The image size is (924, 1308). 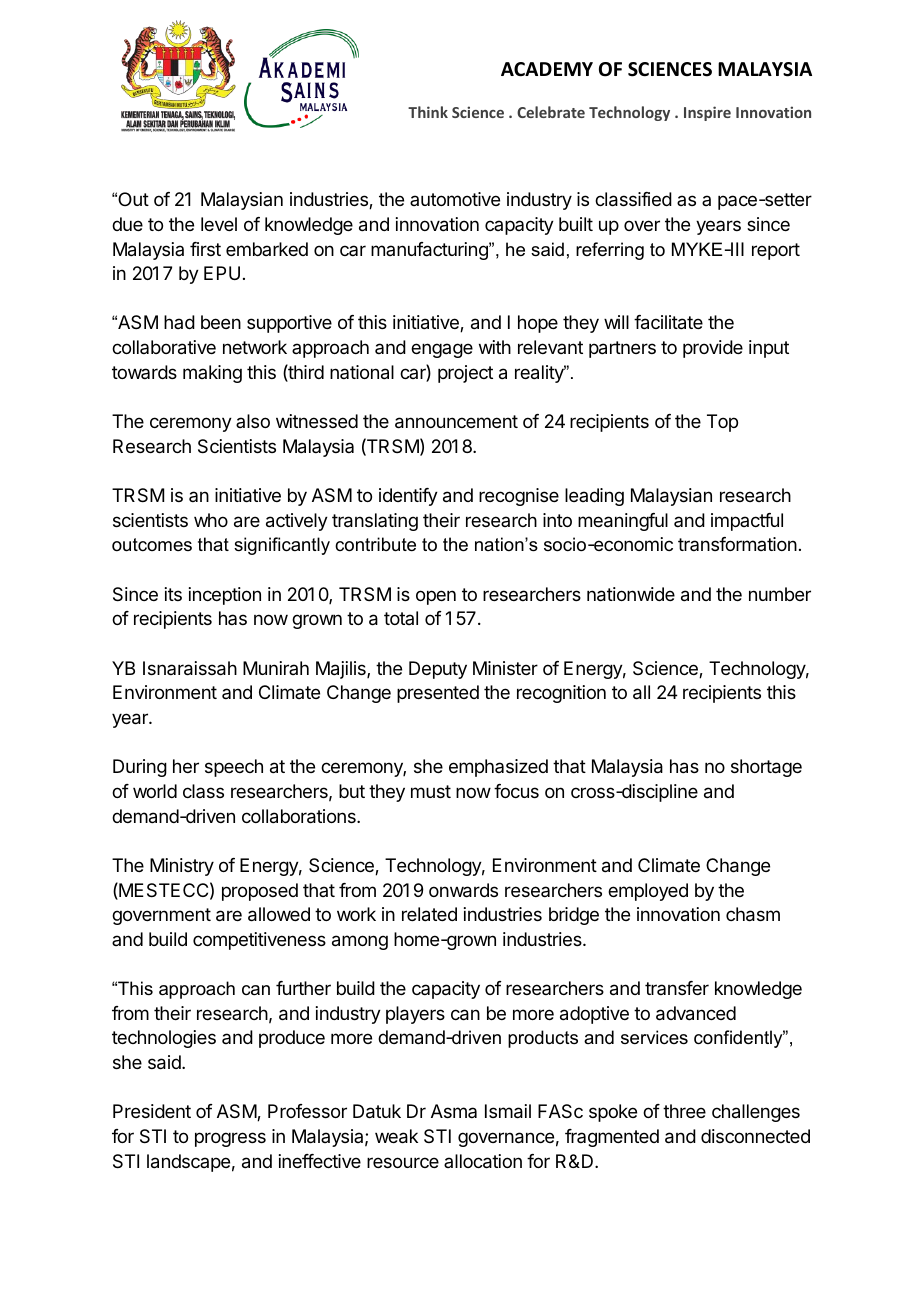 I want to click on Think, so click(x=428, y=112).
